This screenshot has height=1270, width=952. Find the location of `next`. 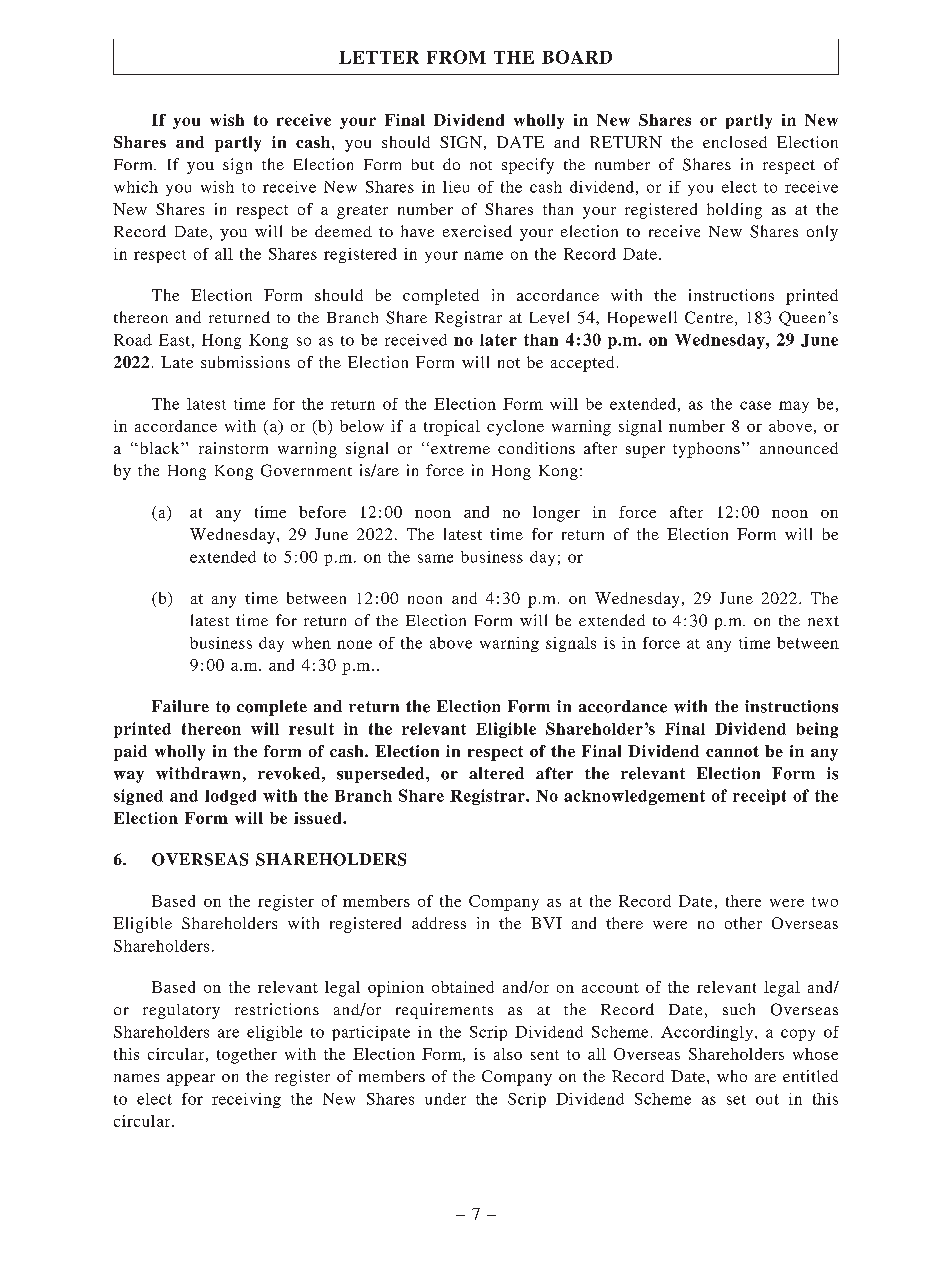

next is located at coordinates (823, 621).
